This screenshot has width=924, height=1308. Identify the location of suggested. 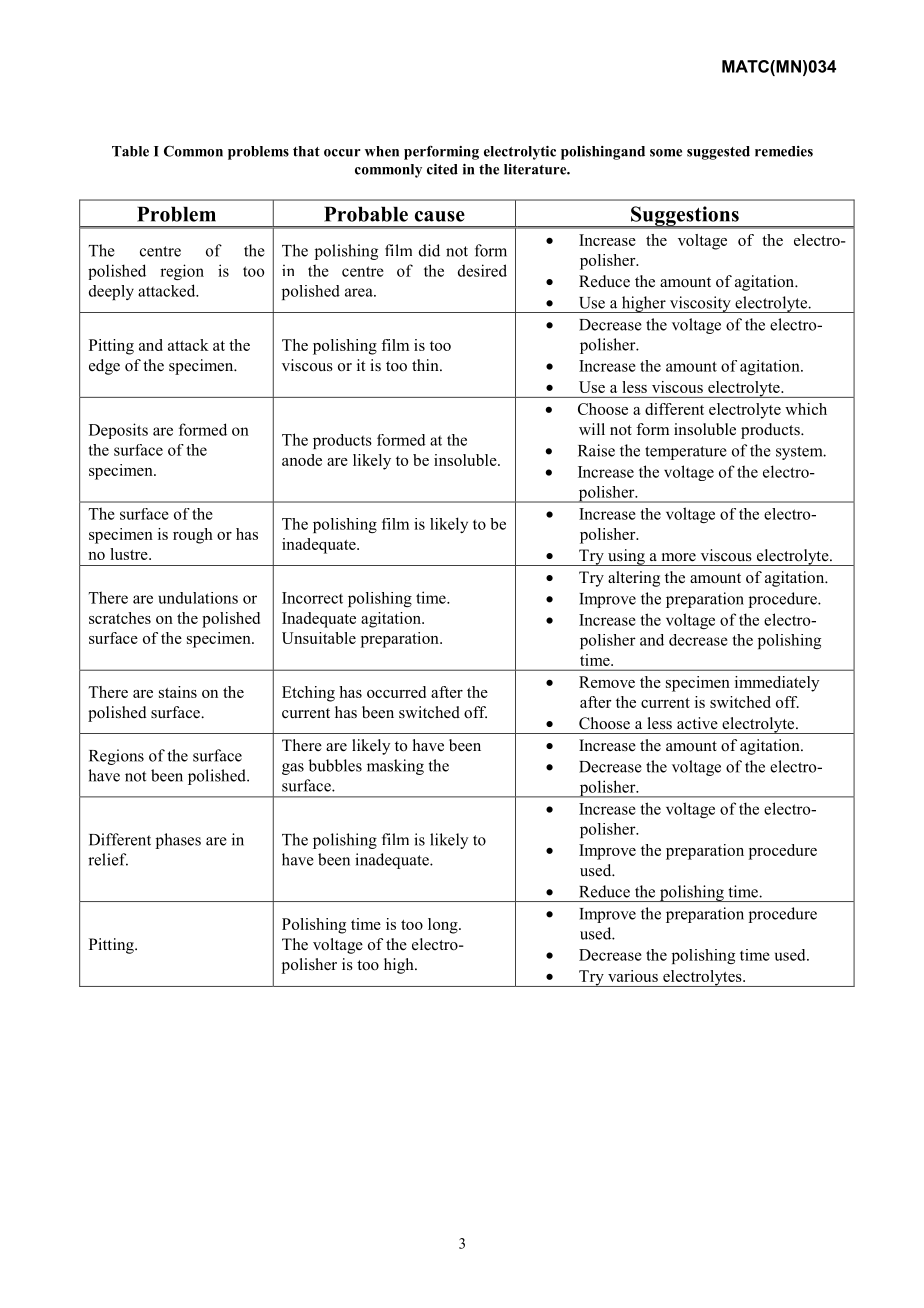
(718, 153).
